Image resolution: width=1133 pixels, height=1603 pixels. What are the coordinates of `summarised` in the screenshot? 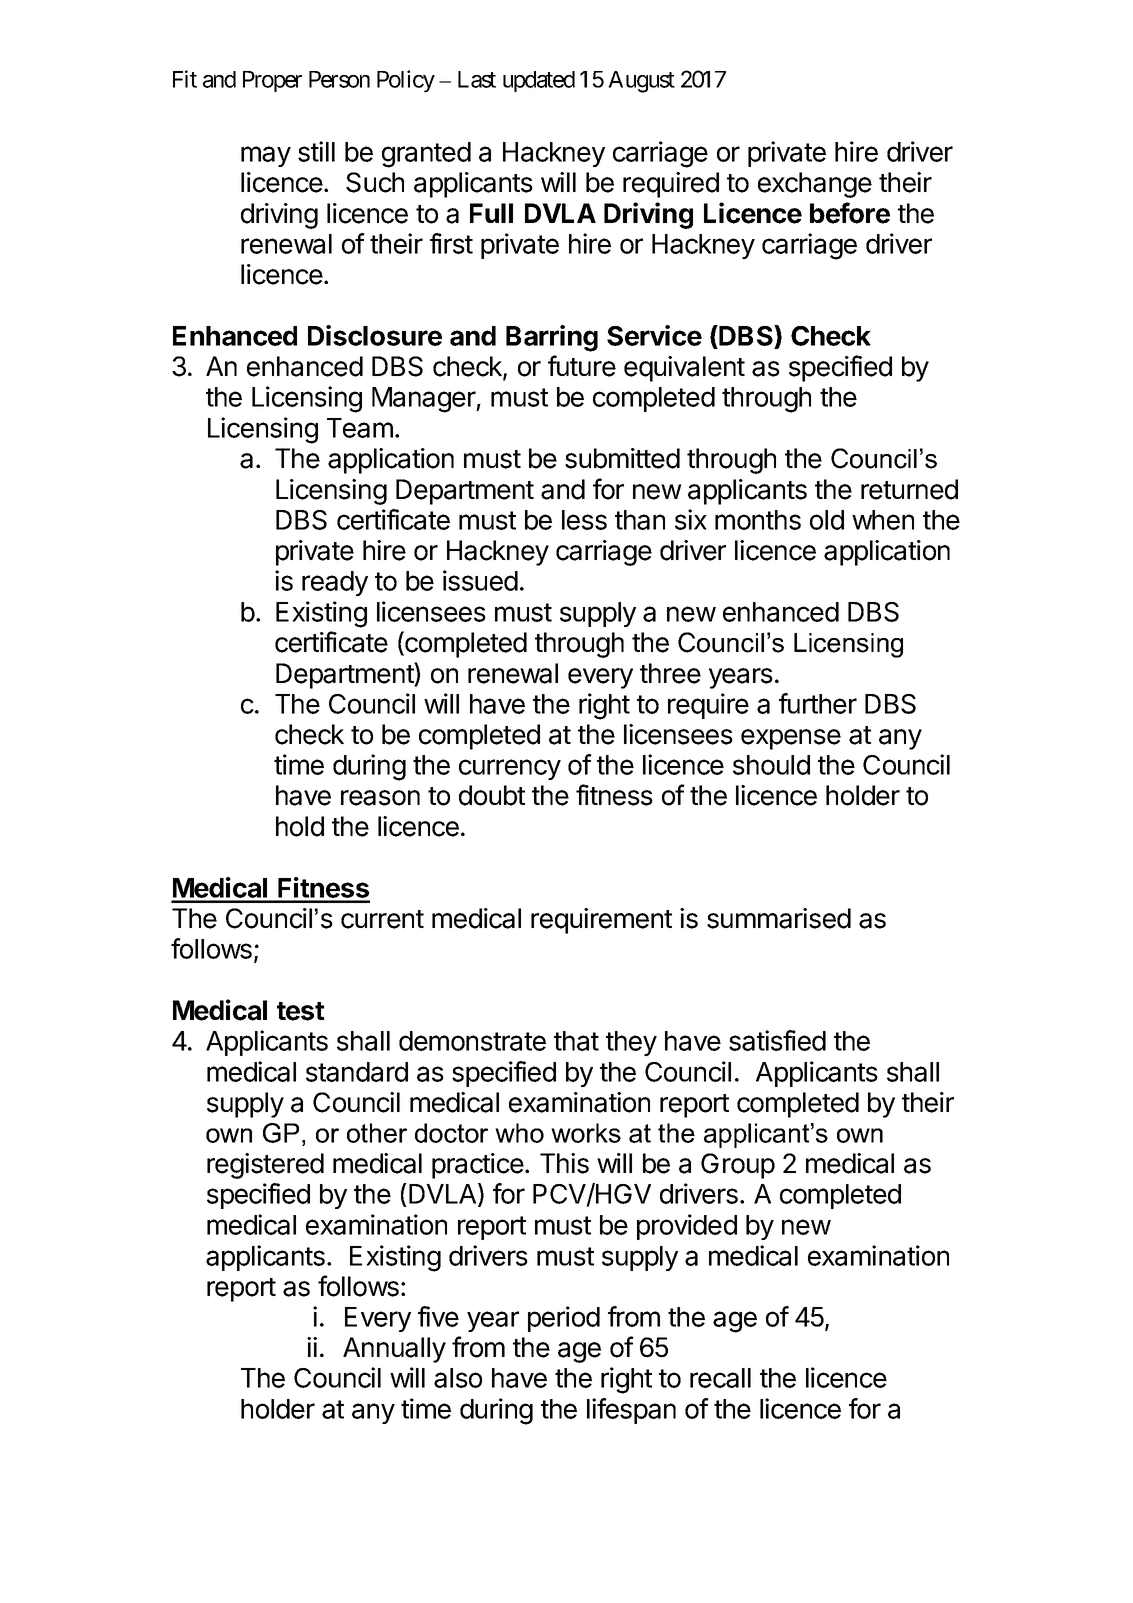 It's located at (779, 918).
